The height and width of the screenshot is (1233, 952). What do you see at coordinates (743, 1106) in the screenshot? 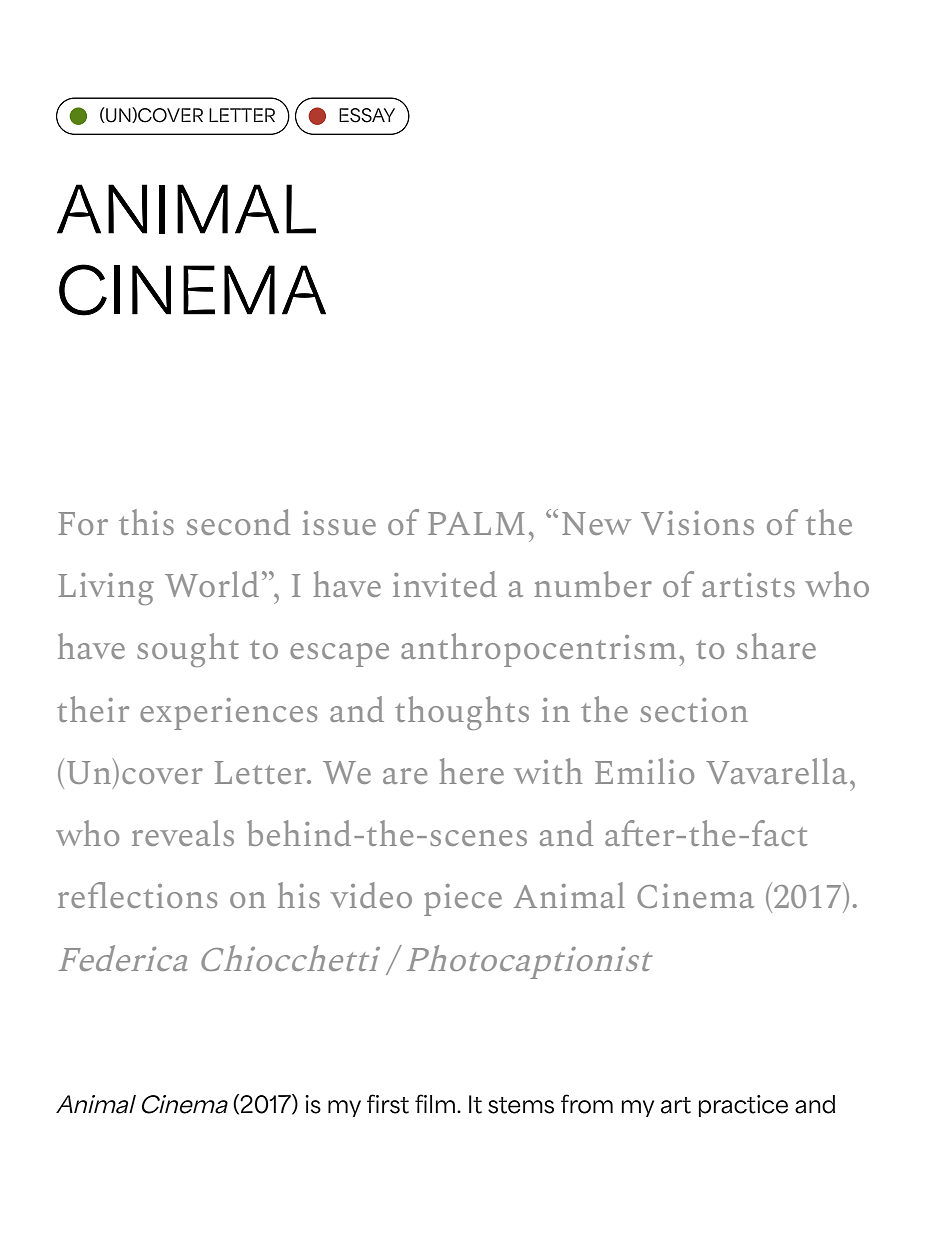
I see `practice` at bounding box center [743, 1106].
